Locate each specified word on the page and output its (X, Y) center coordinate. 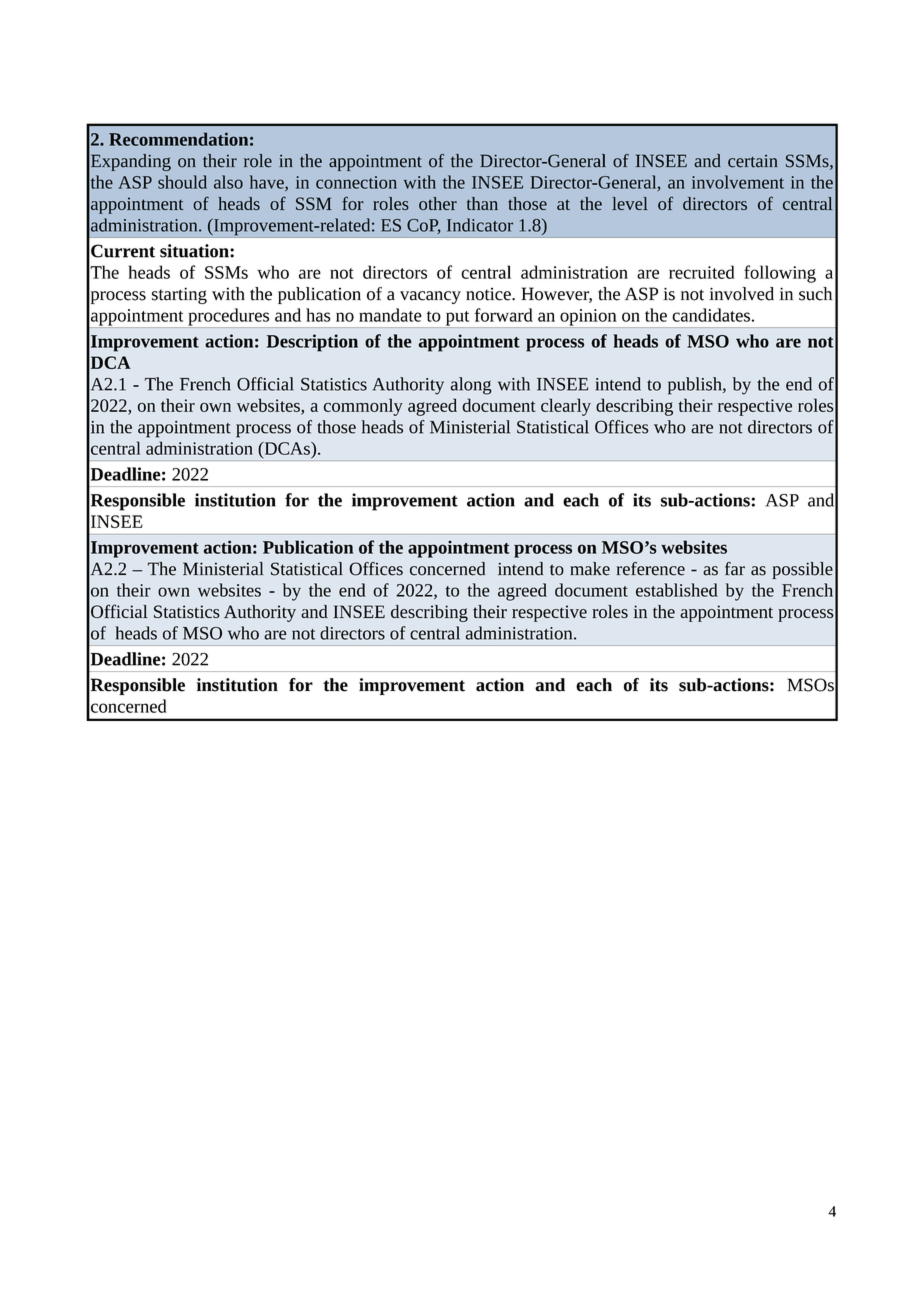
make (590, 569)
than (482, 203)
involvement (738, 182)
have (268, 183)
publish (696, 386)
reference (651, 569)
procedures (229, 318)
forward (504, 315)
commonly (363, 407)
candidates (711, 315)
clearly (566, 407)
